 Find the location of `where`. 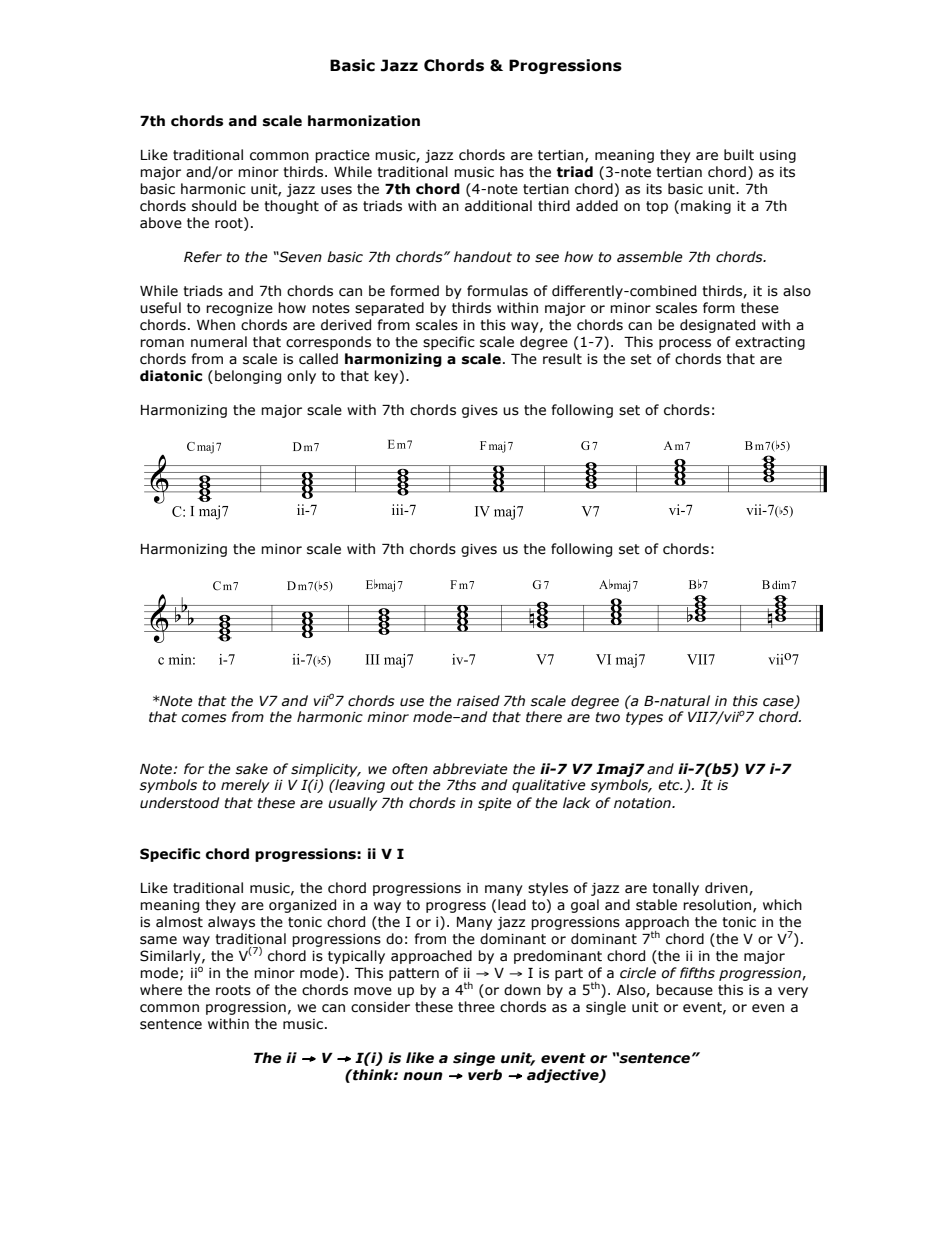

where is located at coordinates (161, 990).
